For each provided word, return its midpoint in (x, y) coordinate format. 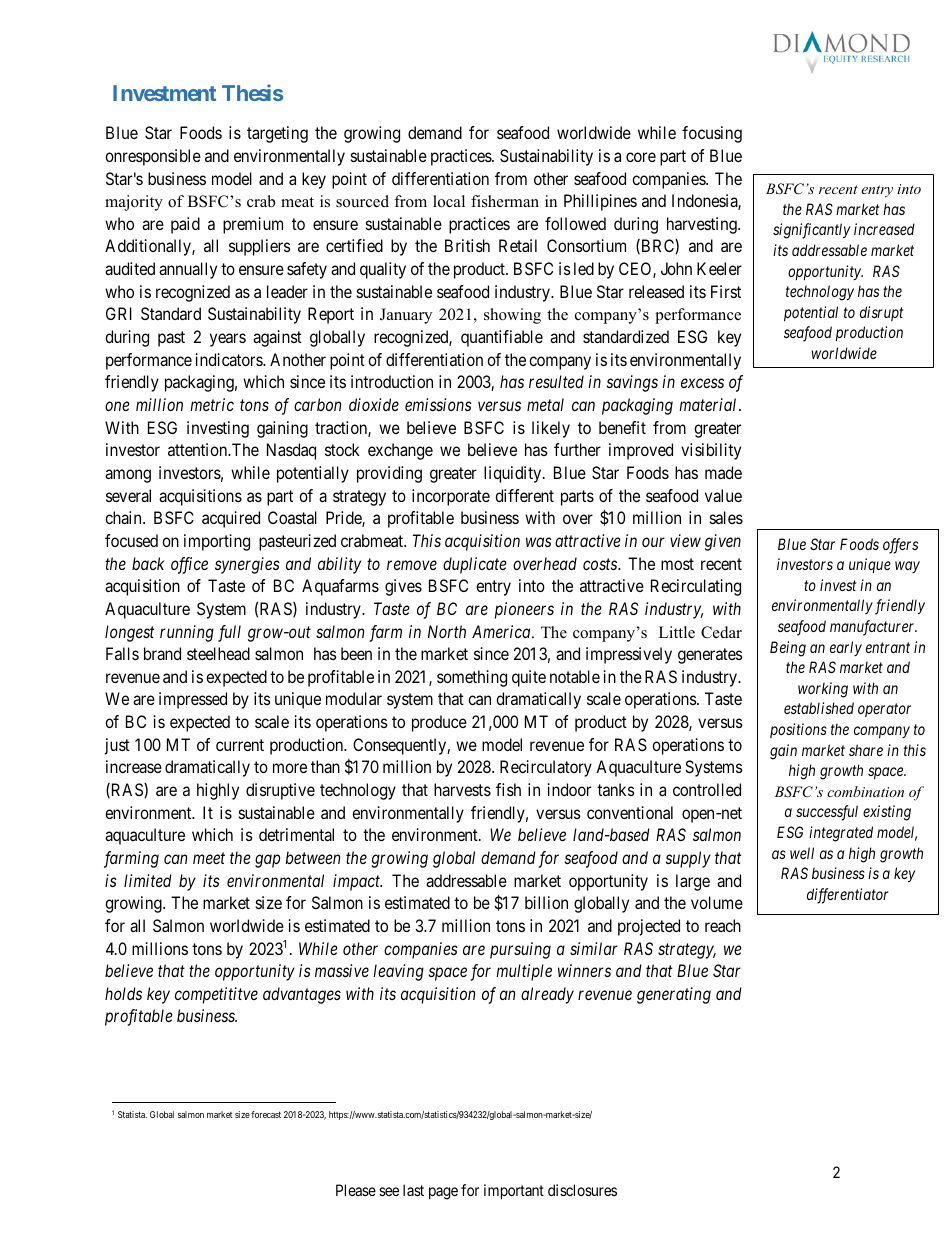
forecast (266, 1114)
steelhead (218, 653)
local (449, 201)
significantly (811, 231)
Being (788, 649)
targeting (277, 134)
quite (529, 678)
